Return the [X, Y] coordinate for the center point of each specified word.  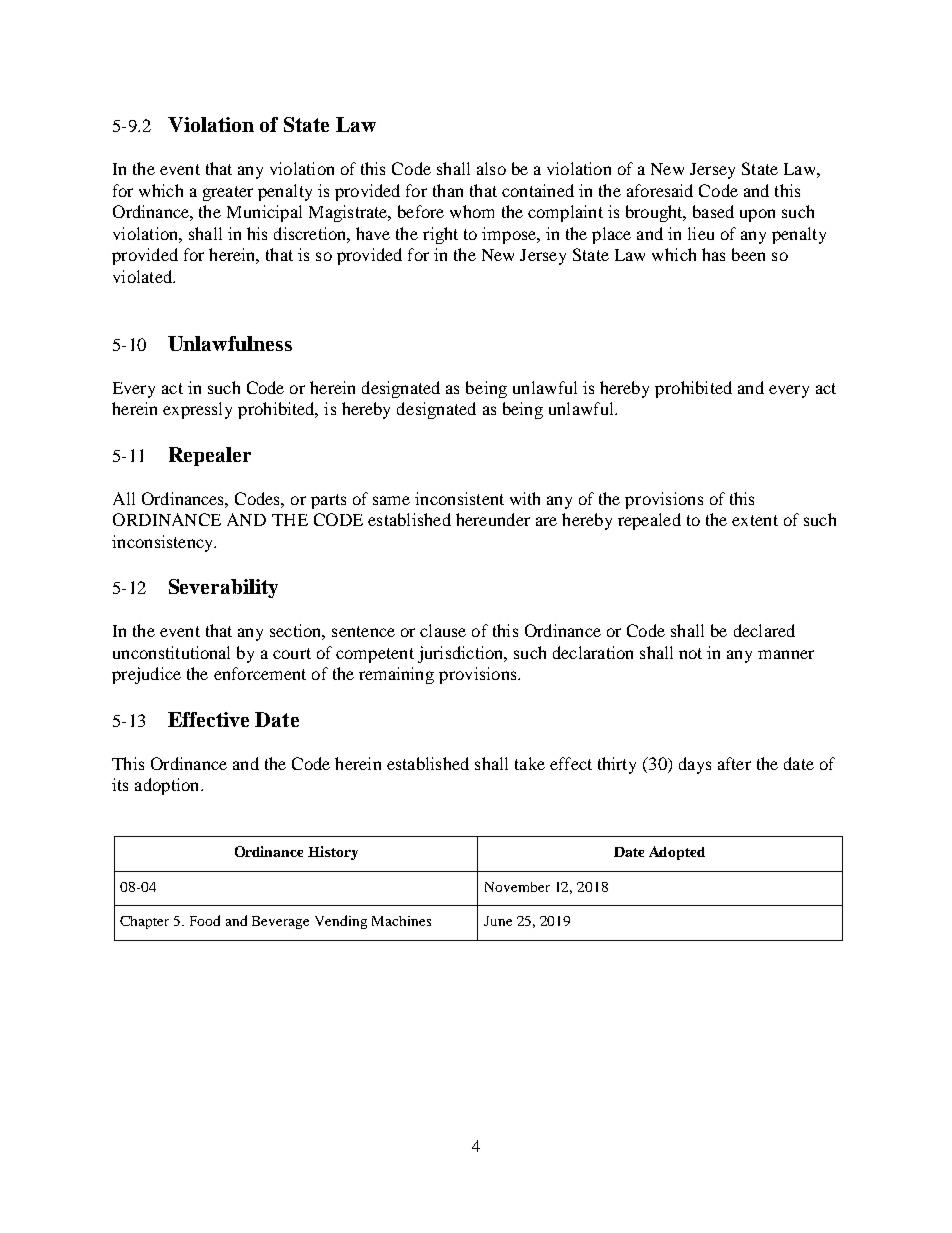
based [713, 211]
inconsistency [164, 543]
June [498, 921]
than [448, 190]
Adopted [677, 853]
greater [228, 193]
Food [205, 920]
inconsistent [459, 498]
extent [755, 520]
